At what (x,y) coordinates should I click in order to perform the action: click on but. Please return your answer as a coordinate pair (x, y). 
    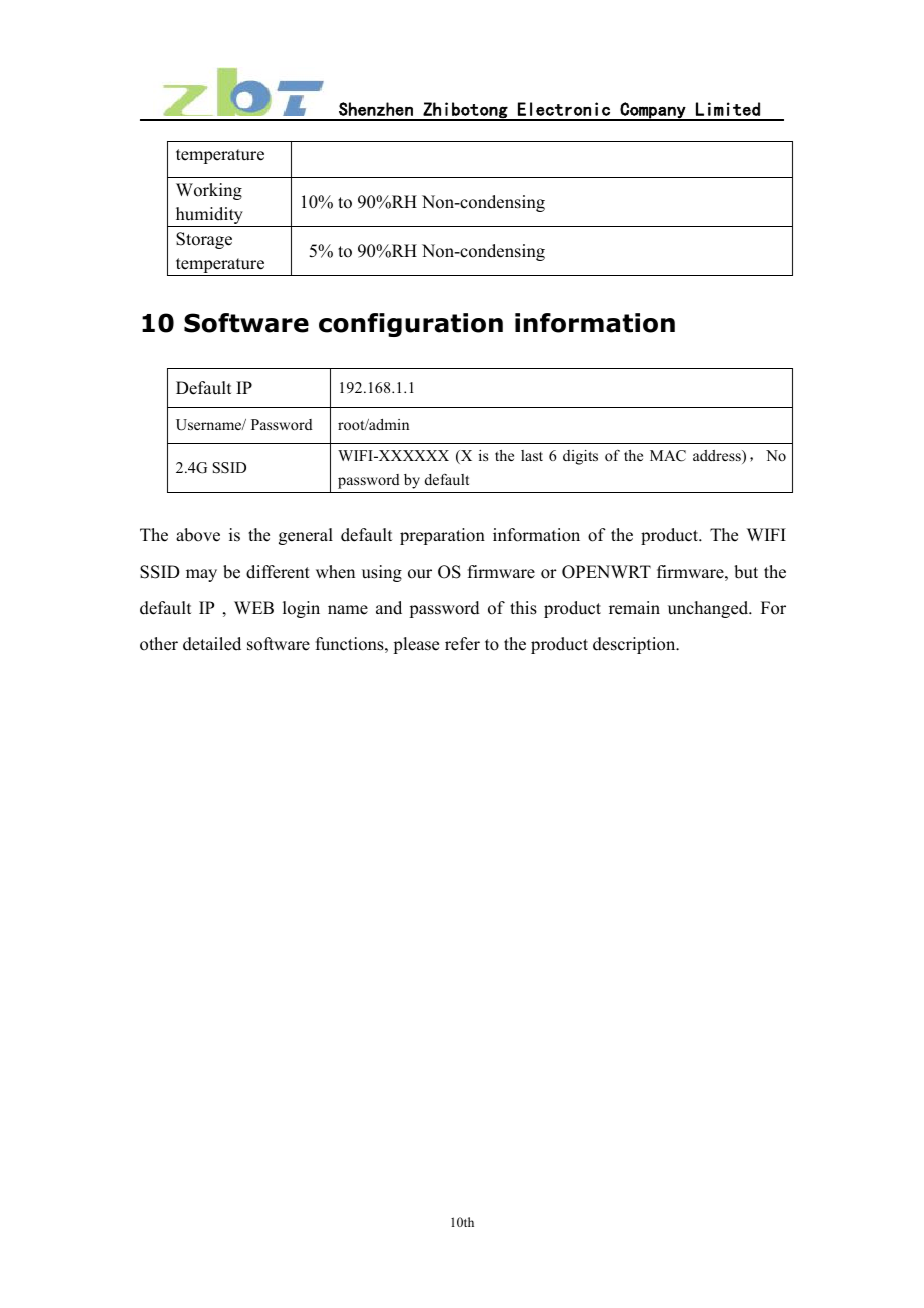
    Looking at the image, I should click on (746, 572).
